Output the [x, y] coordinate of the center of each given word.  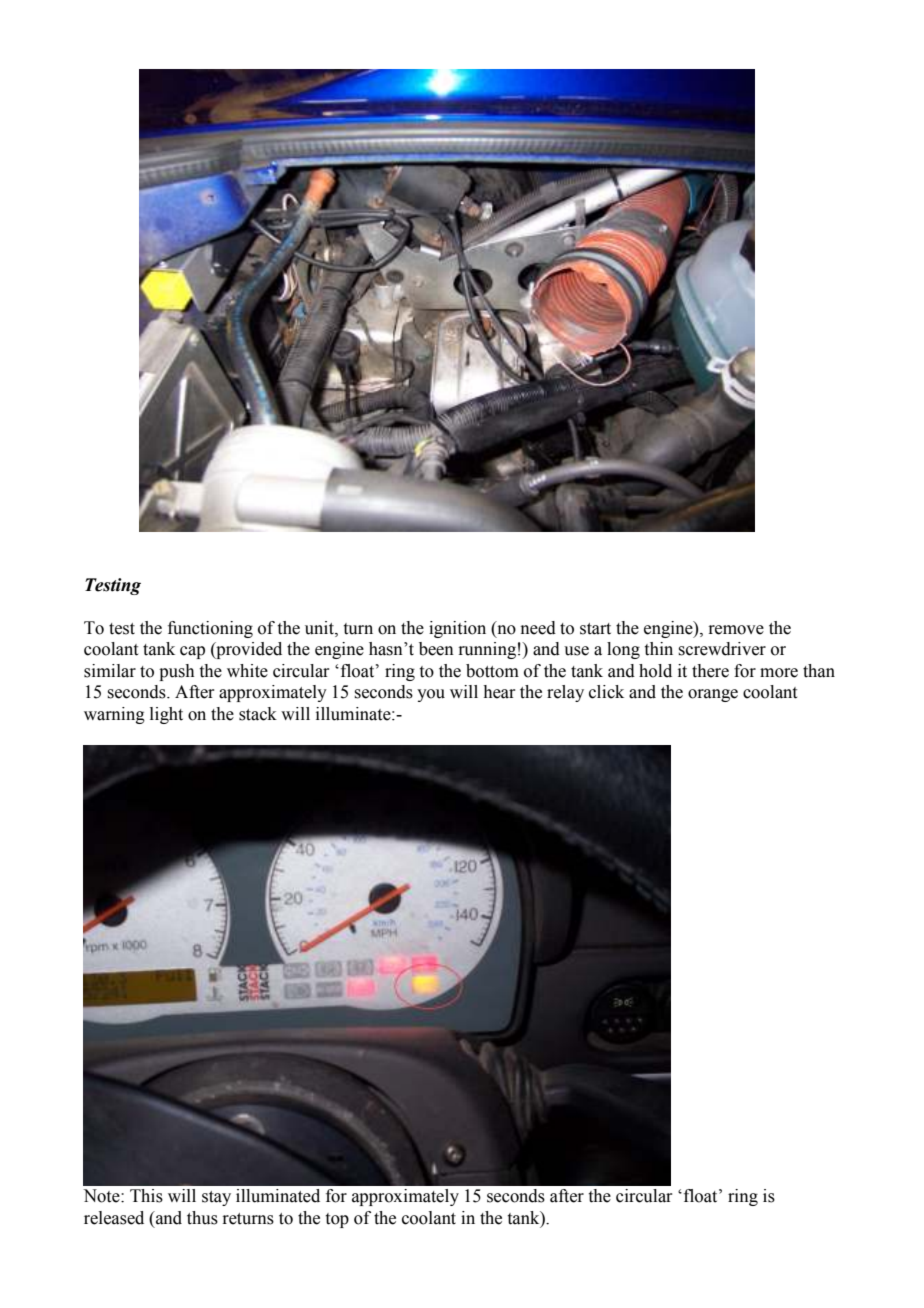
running [487, 650]
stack [258, 714]
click [606, 692]
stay [216, 1198]
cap [192, 652]
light [166, 715]
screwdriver [722, 649]
